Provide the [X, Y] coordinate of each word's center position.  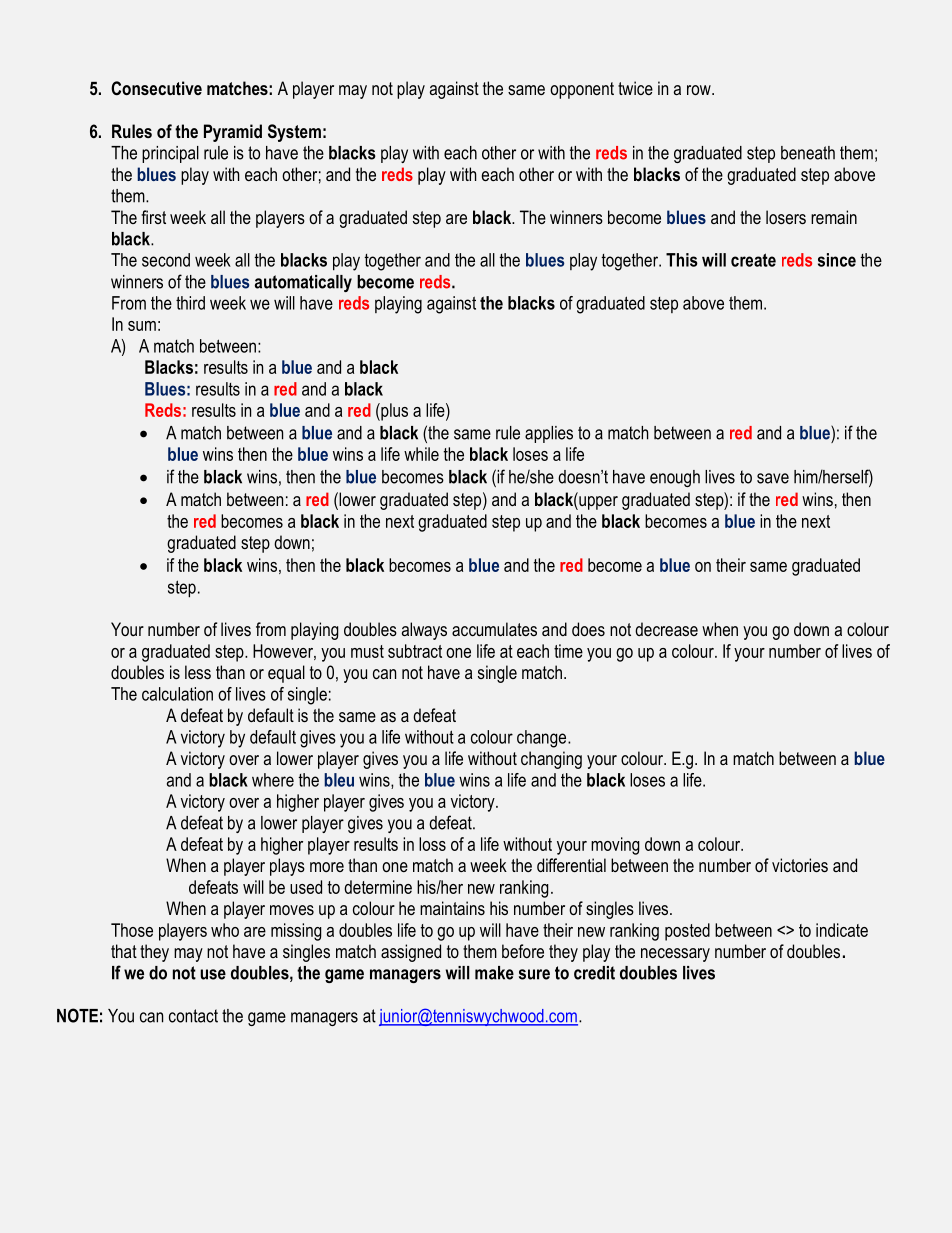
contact [193, 1016]
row [700, 90]
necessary [675, 955]
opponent [582, 90]
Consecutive [156, 88]
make [494, 973]
